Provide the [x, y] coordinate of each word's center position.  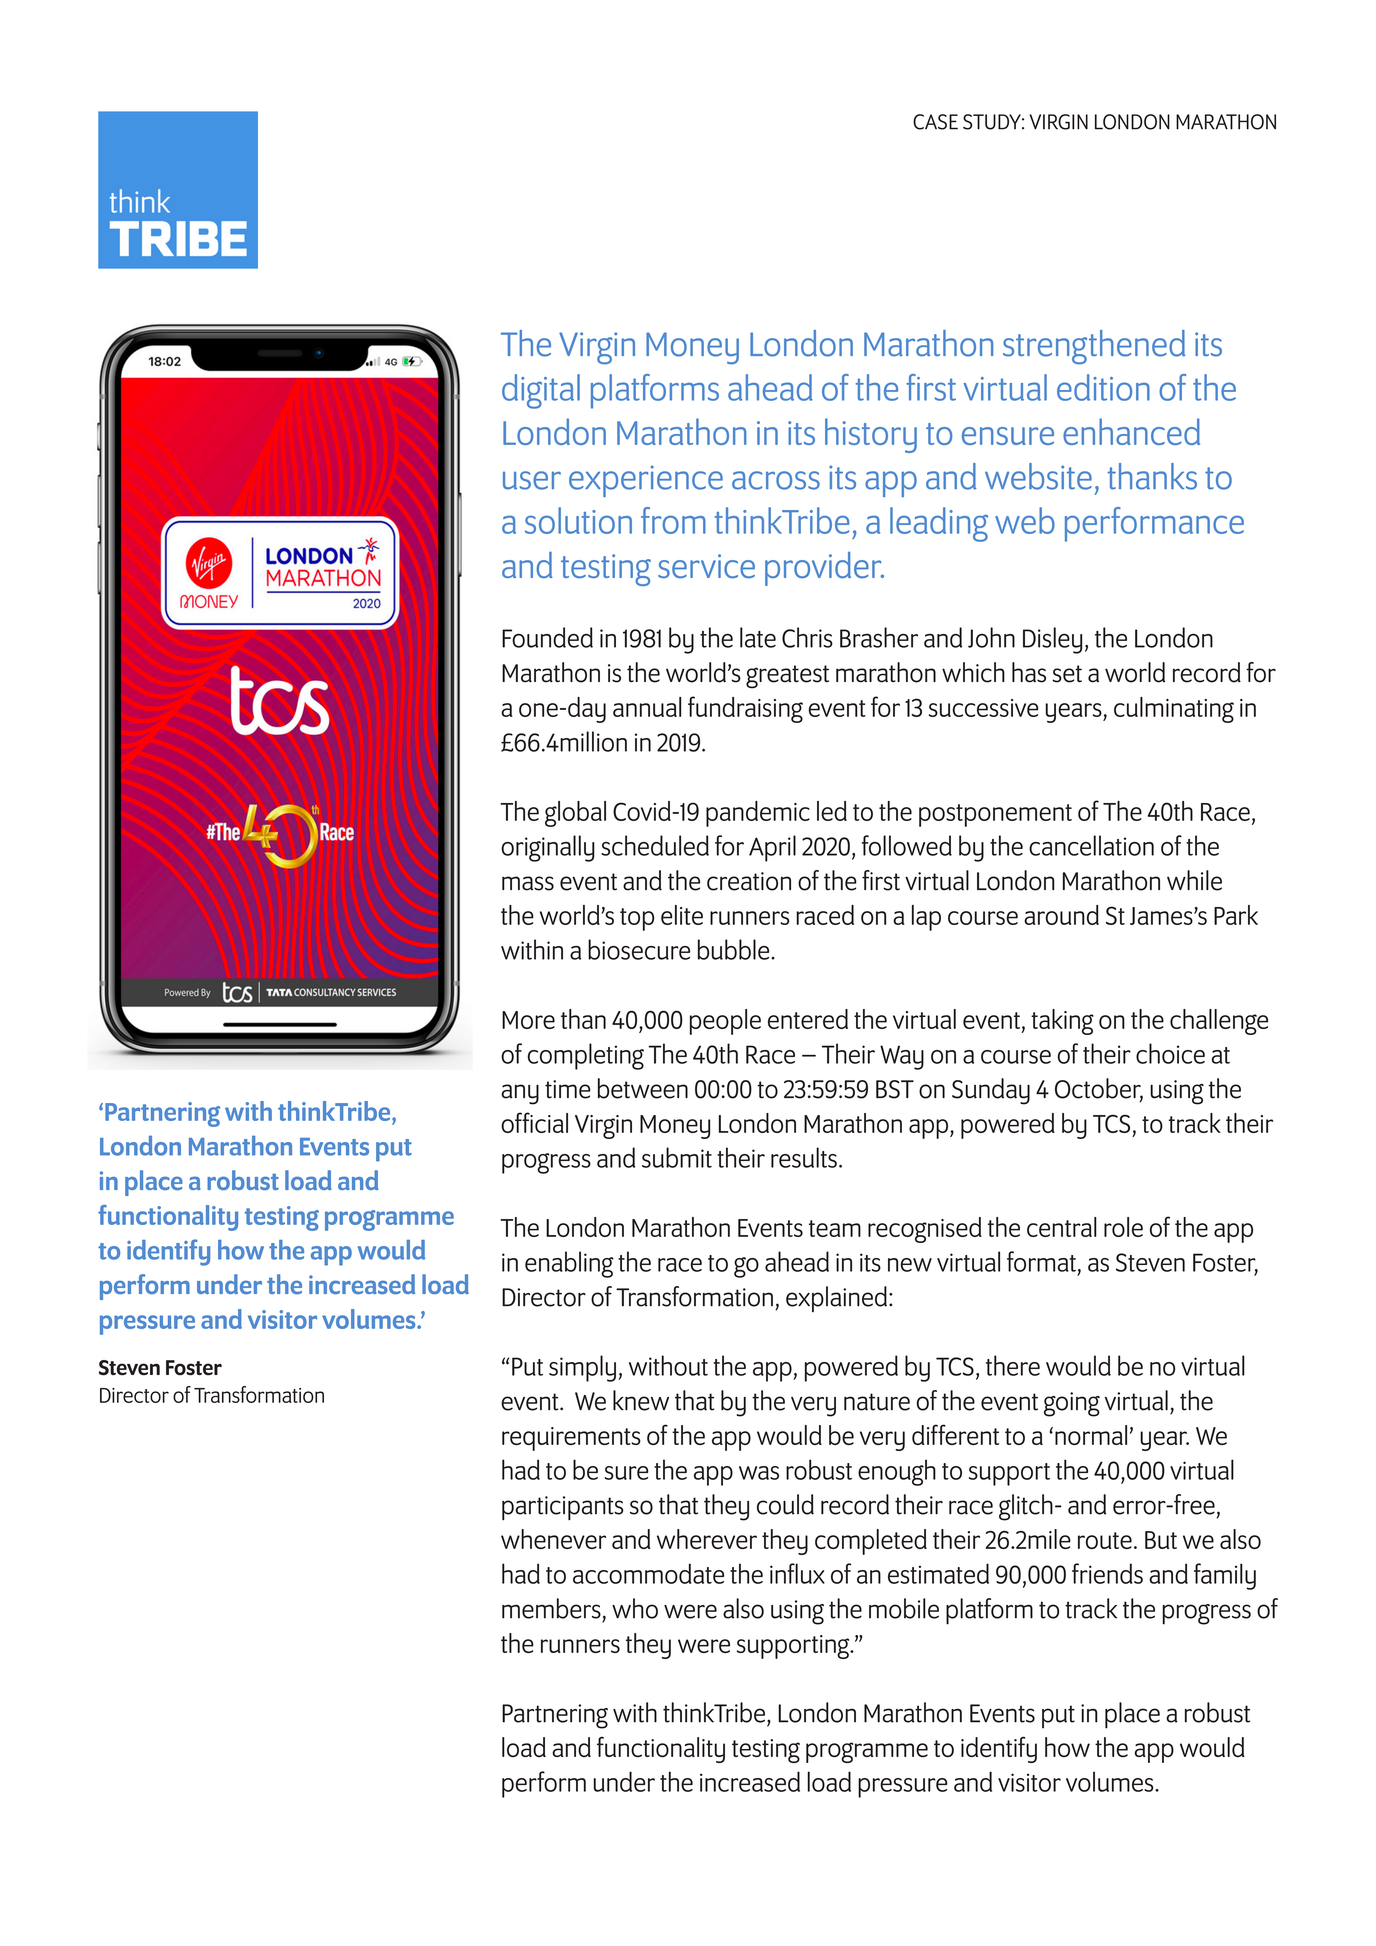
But [1161, 1540]
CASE [935, 122]
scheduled [655, 845]
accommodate [648, 1573]
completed [871, 1542]
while [1194, 880]
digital [541, 391]
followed [907, 845]
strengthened [1094, 347]
